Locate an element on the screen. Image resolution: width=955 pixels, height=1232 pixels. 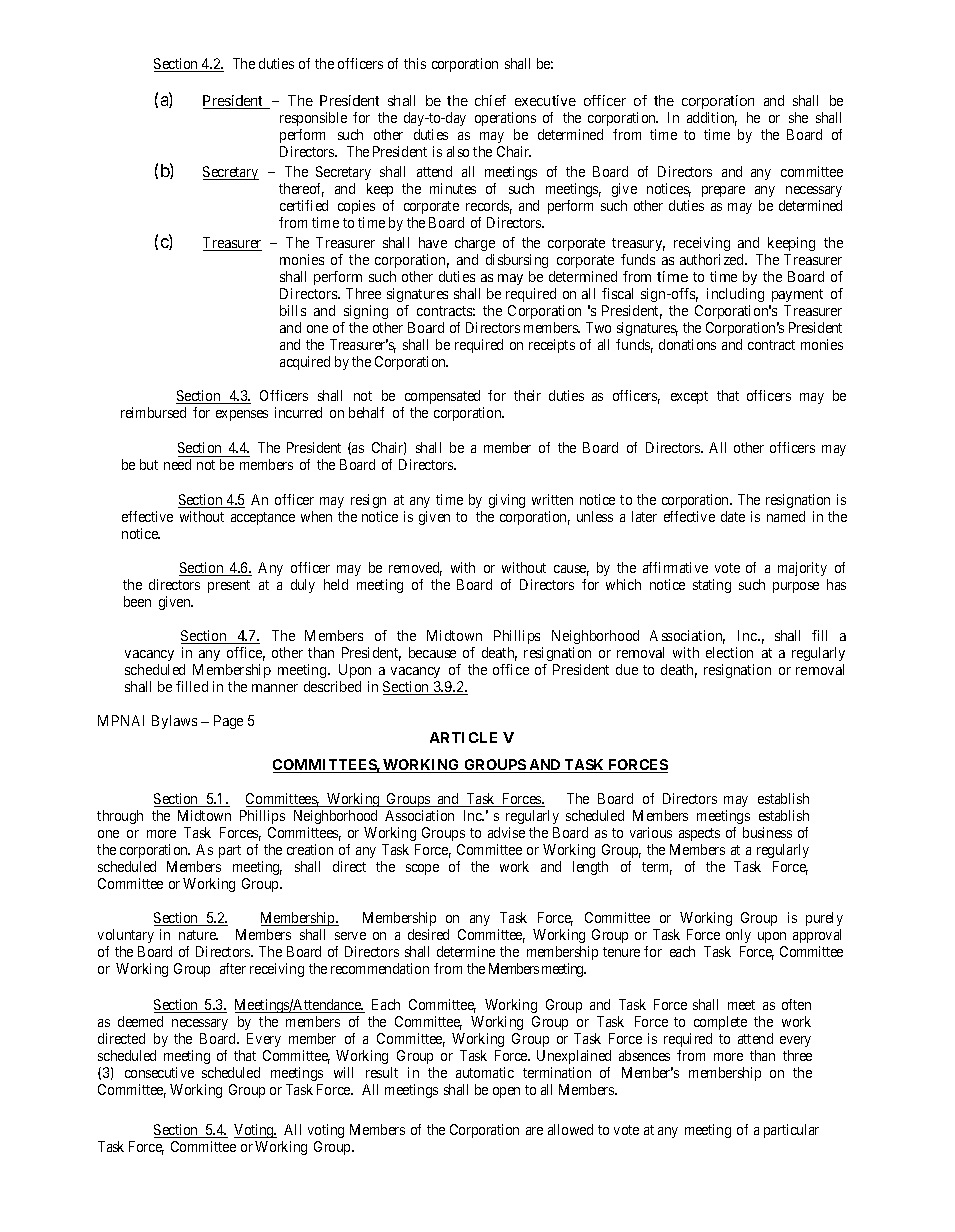
donations is located at coordinates (687, 344).
